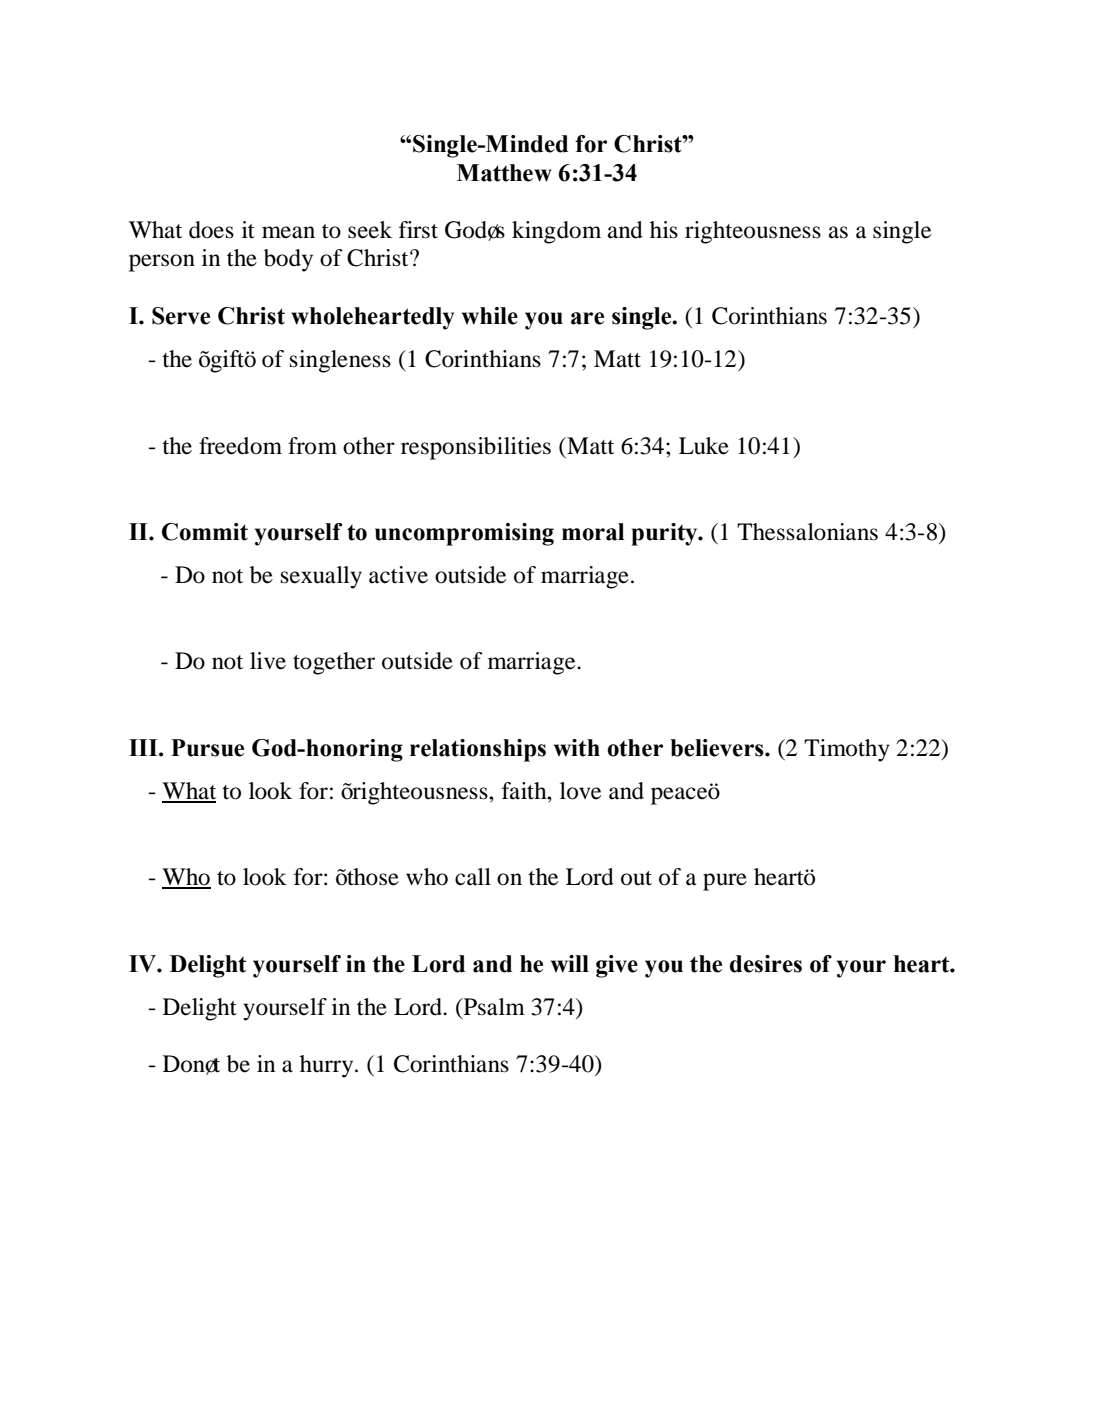 This screenshot has width=1094, height=1416. Describe the element at coordinates (418, 230) in the screenshot. I see `first` at that location.
